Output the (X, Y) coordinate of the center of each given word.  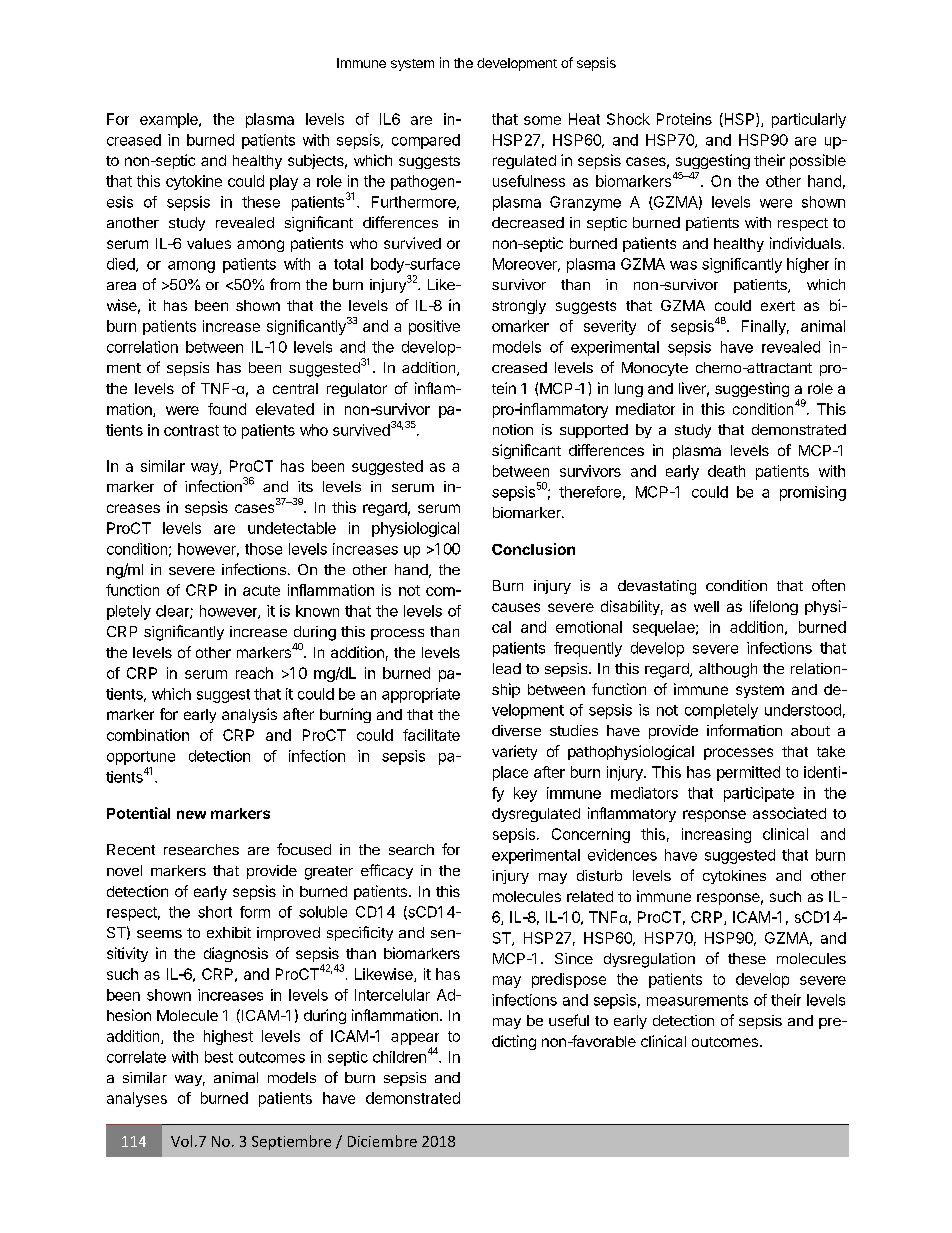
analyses (137, 1099)
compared (426, 141)
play (284, 182)
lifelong (774, 607)
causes (516, 607)
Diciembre (382, 1141)
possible (818, 161)
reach (254, 673)
